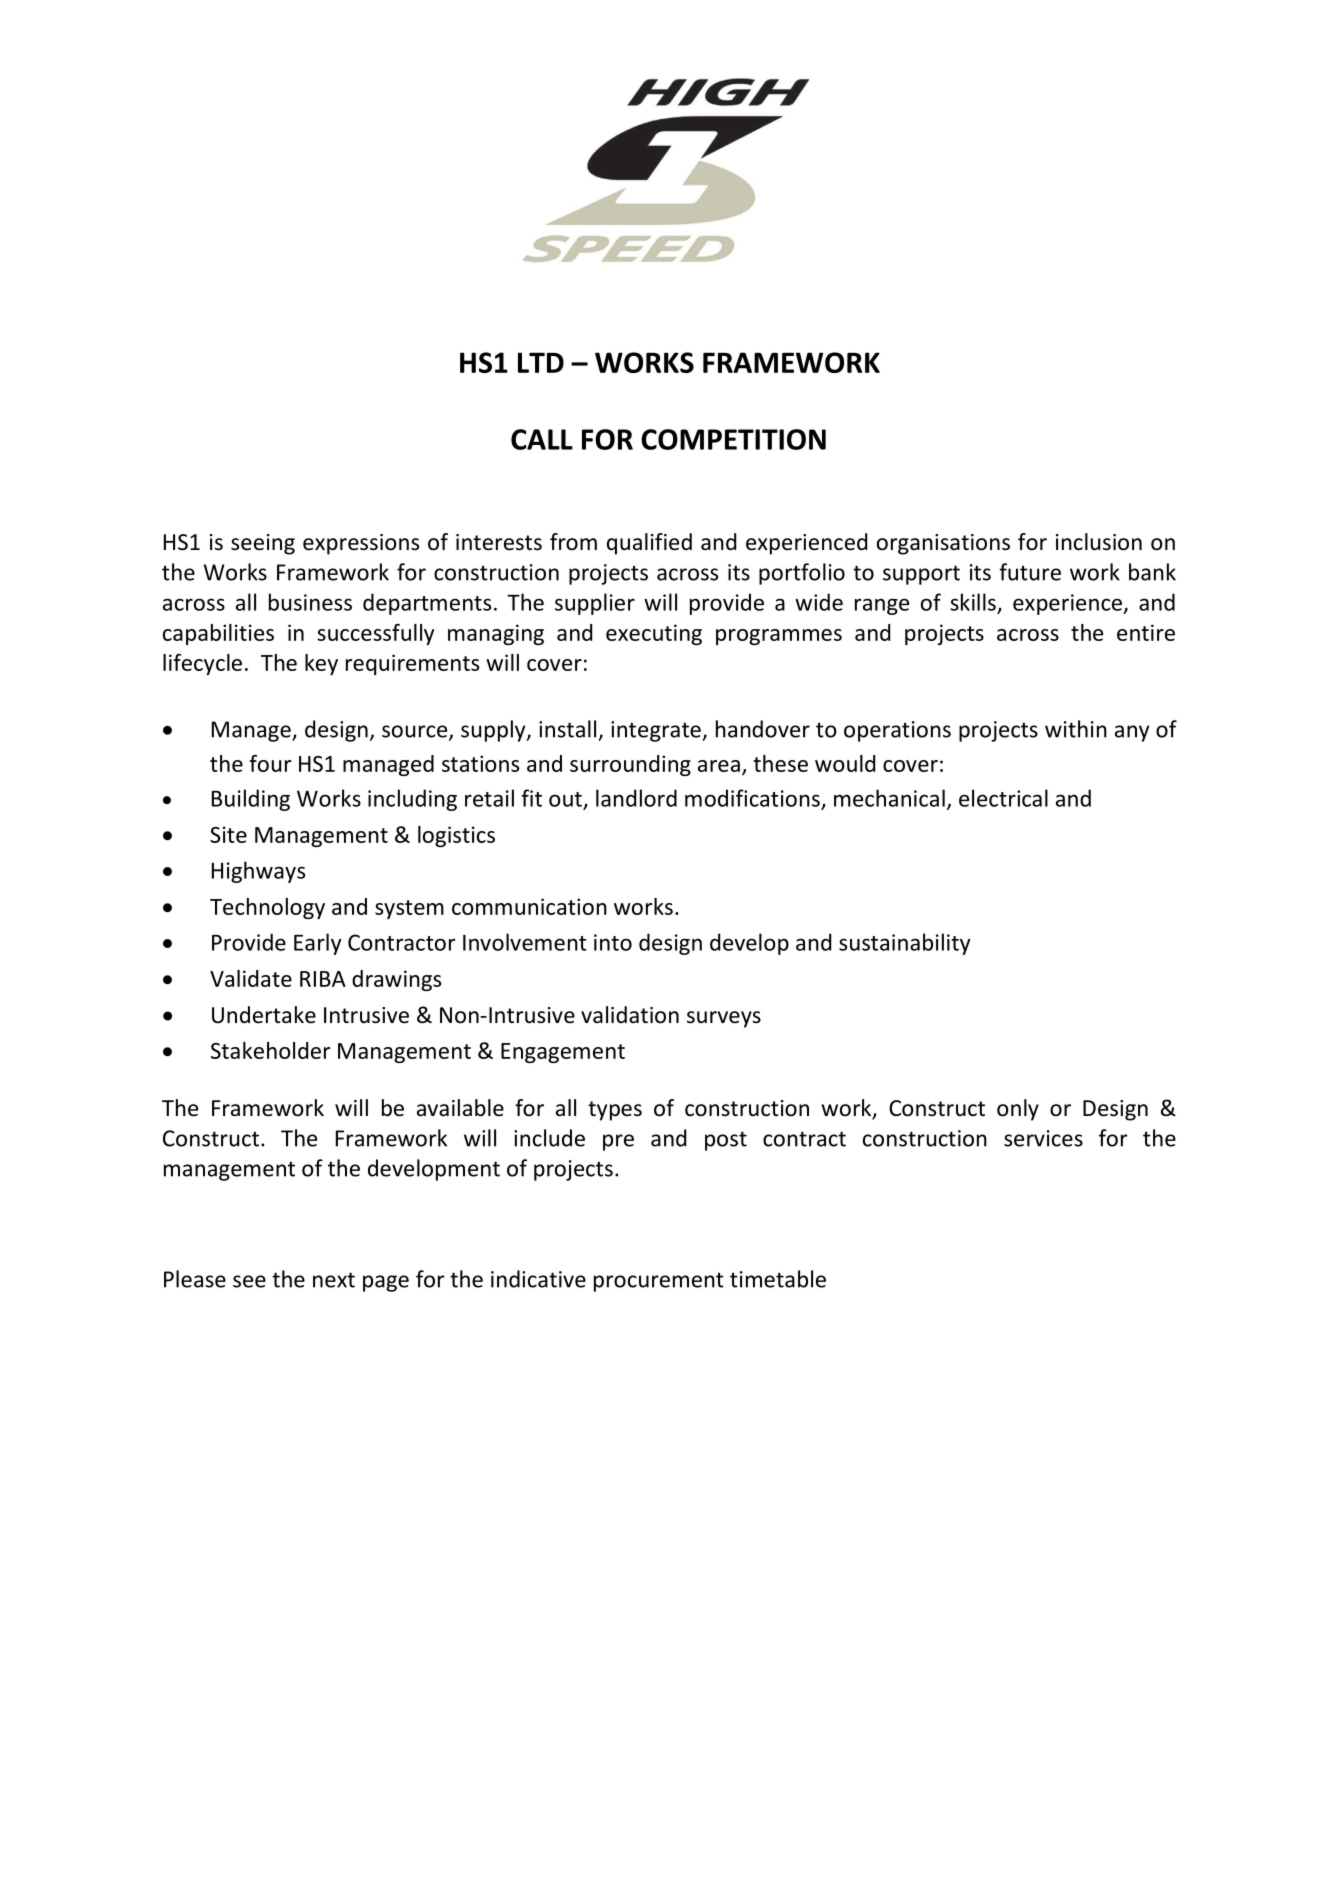  I want to click on electrical, so click(1003, 798).
